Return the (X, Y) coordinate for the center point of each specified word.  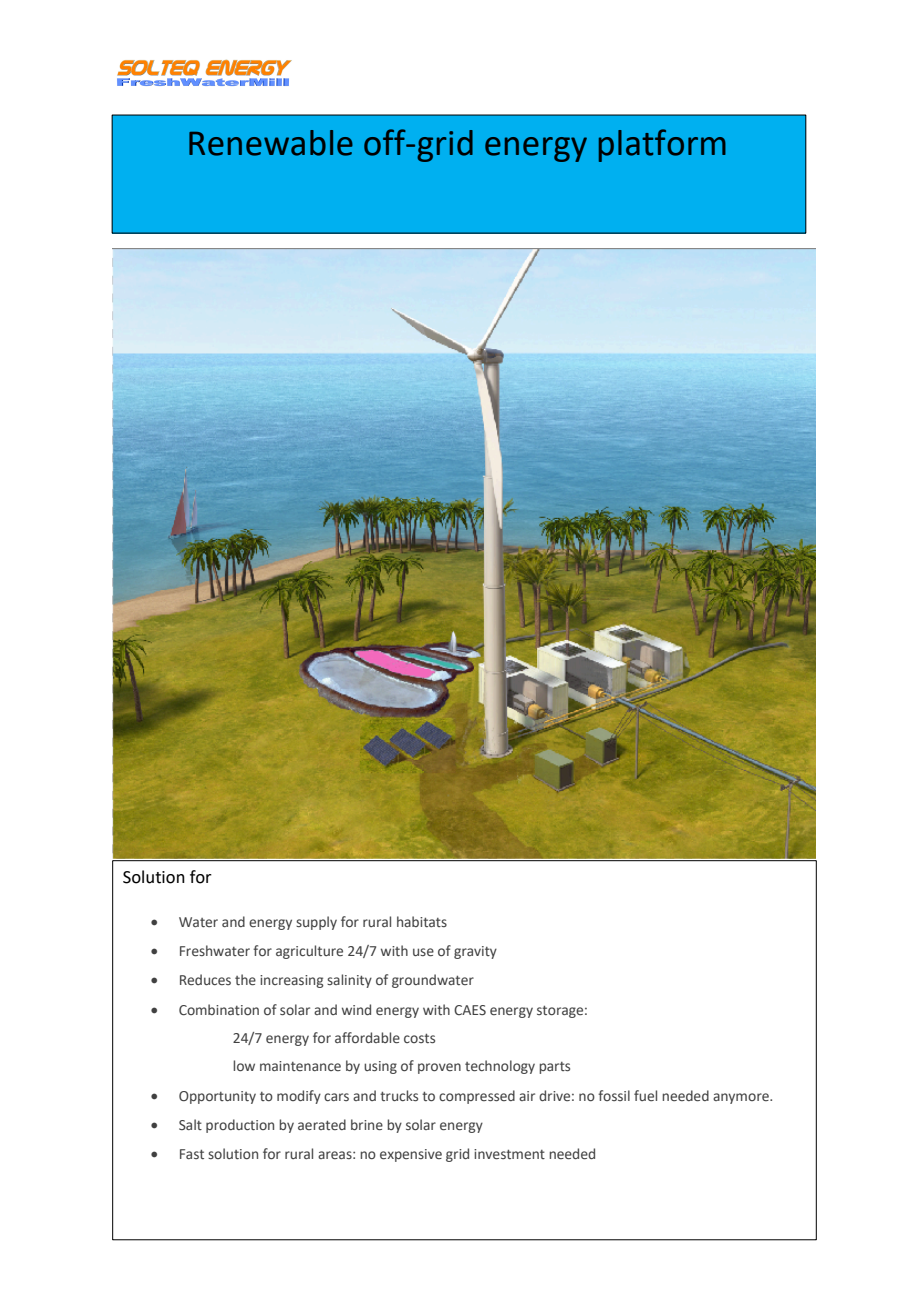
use (423, 952)
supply (316, 923)
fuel (645, 1095)
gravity (475, 952)
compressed (477, 1097)
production (240, 1126)
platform (662, 145)
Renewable (271, 143)
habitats (422, 921)
